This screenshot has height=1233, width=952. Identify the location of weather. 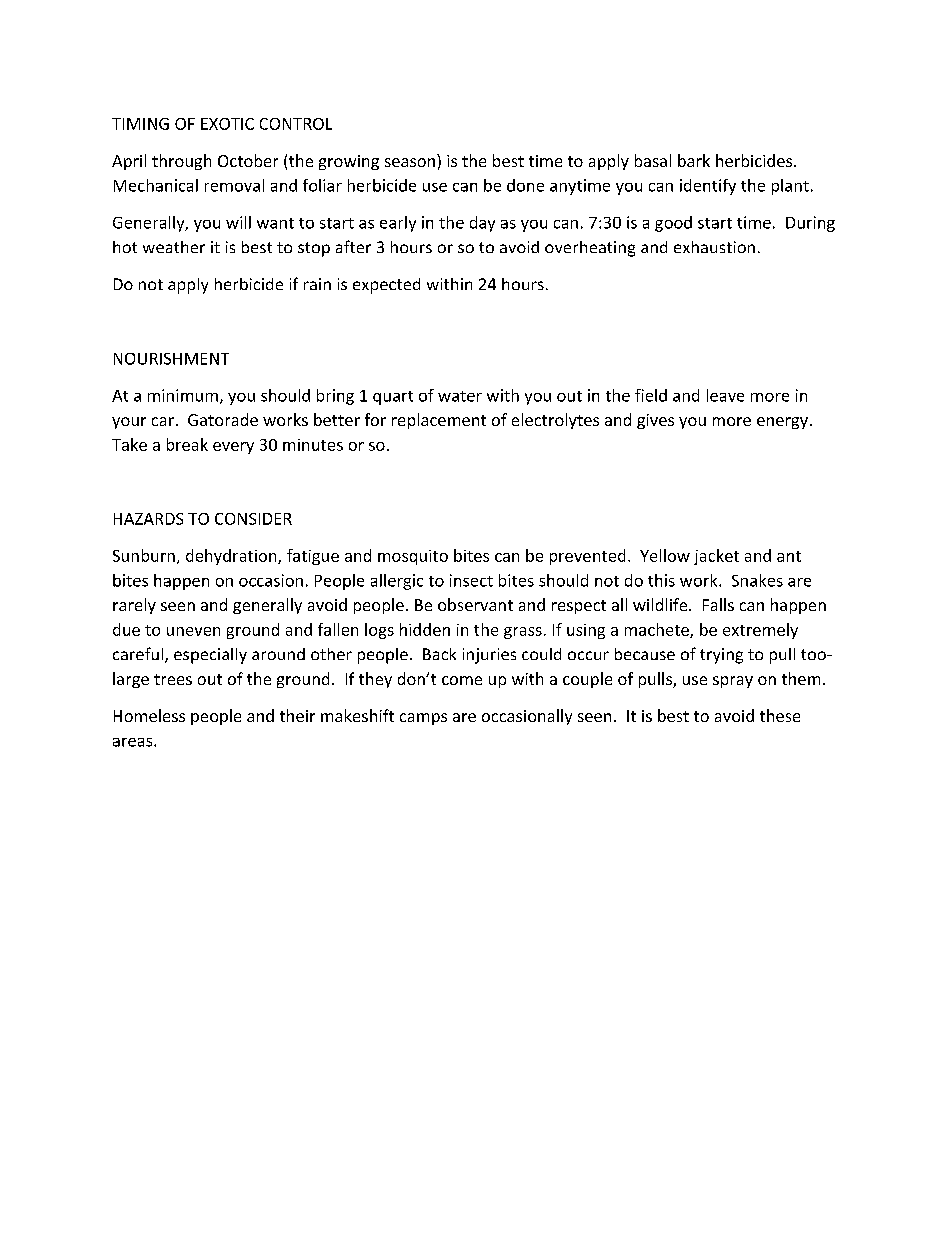
(174, 247).
